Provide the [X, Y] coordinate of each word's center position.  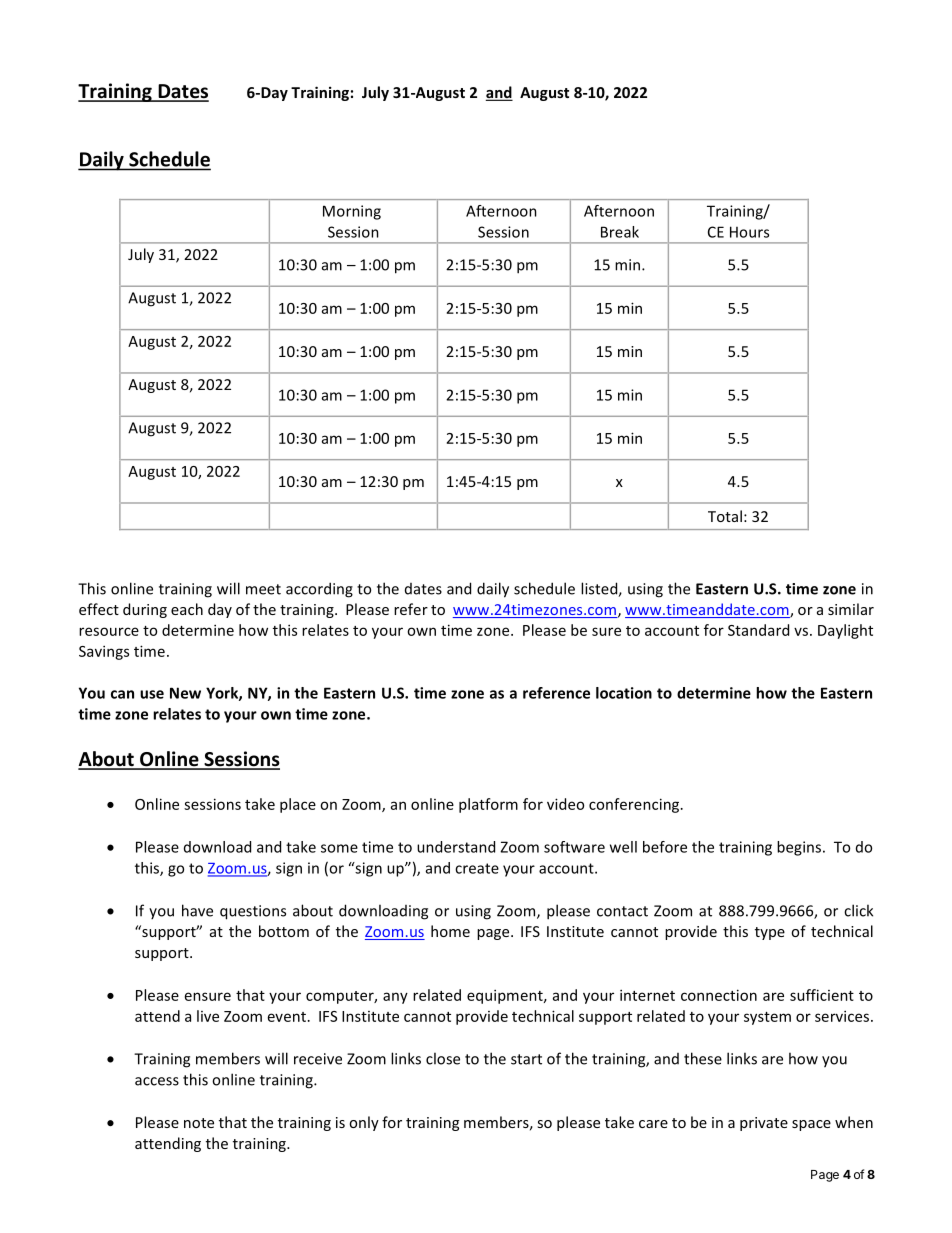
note [199, 1123]
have [197, 910]
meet [263, 589]
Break [620, 232]
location [624, 693]
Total [725, 516]
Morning [352, 212]
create [477, 868]
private [764, 1124]
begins [800, 848]
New [185, 693]
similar [851, 609]
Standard [758, 630]
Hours [749, 232]
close [443, 1058]
